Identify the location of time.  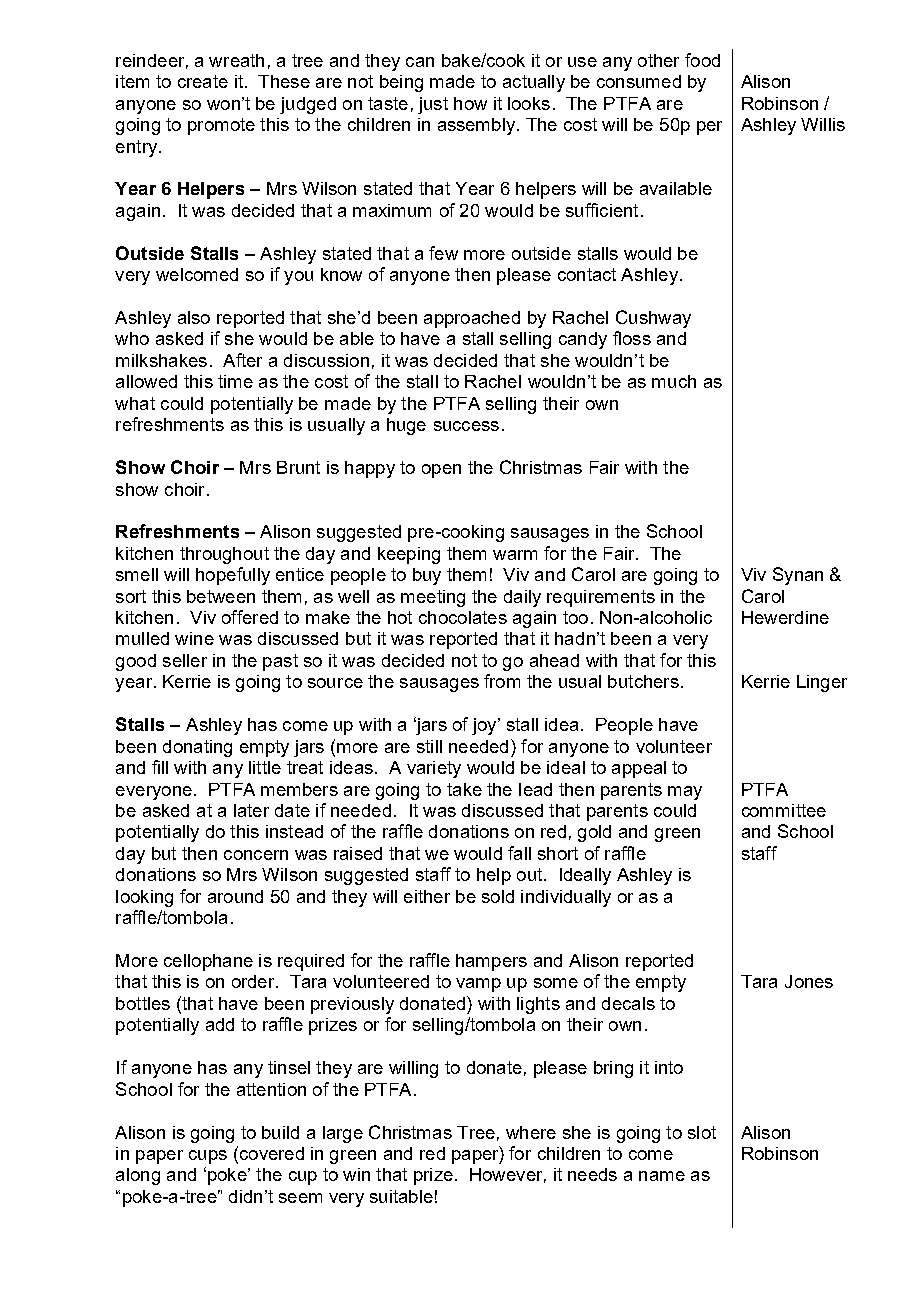
(235, 381).
